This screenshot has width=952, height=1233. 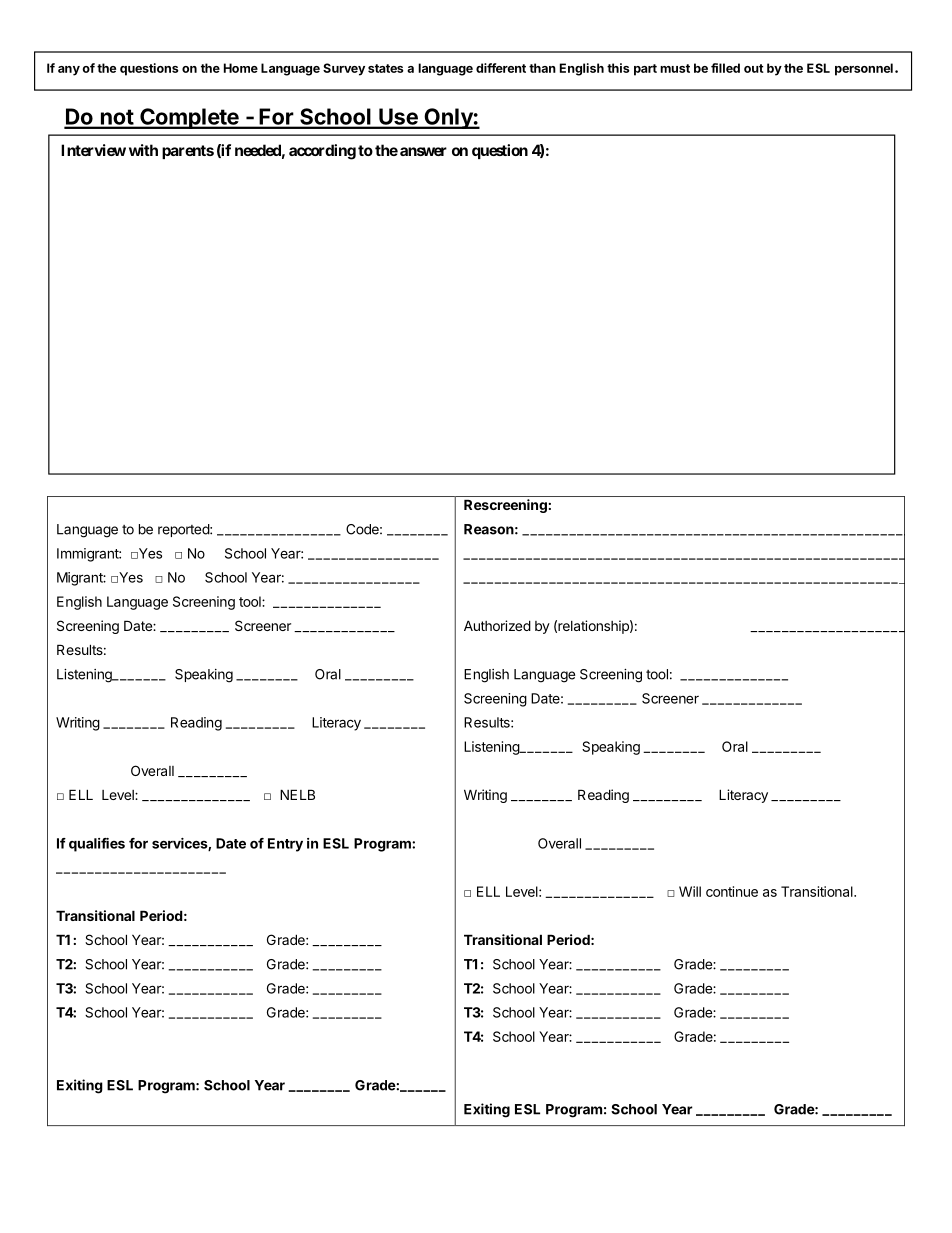 I want to click on states, so click(x=386, y=68).
